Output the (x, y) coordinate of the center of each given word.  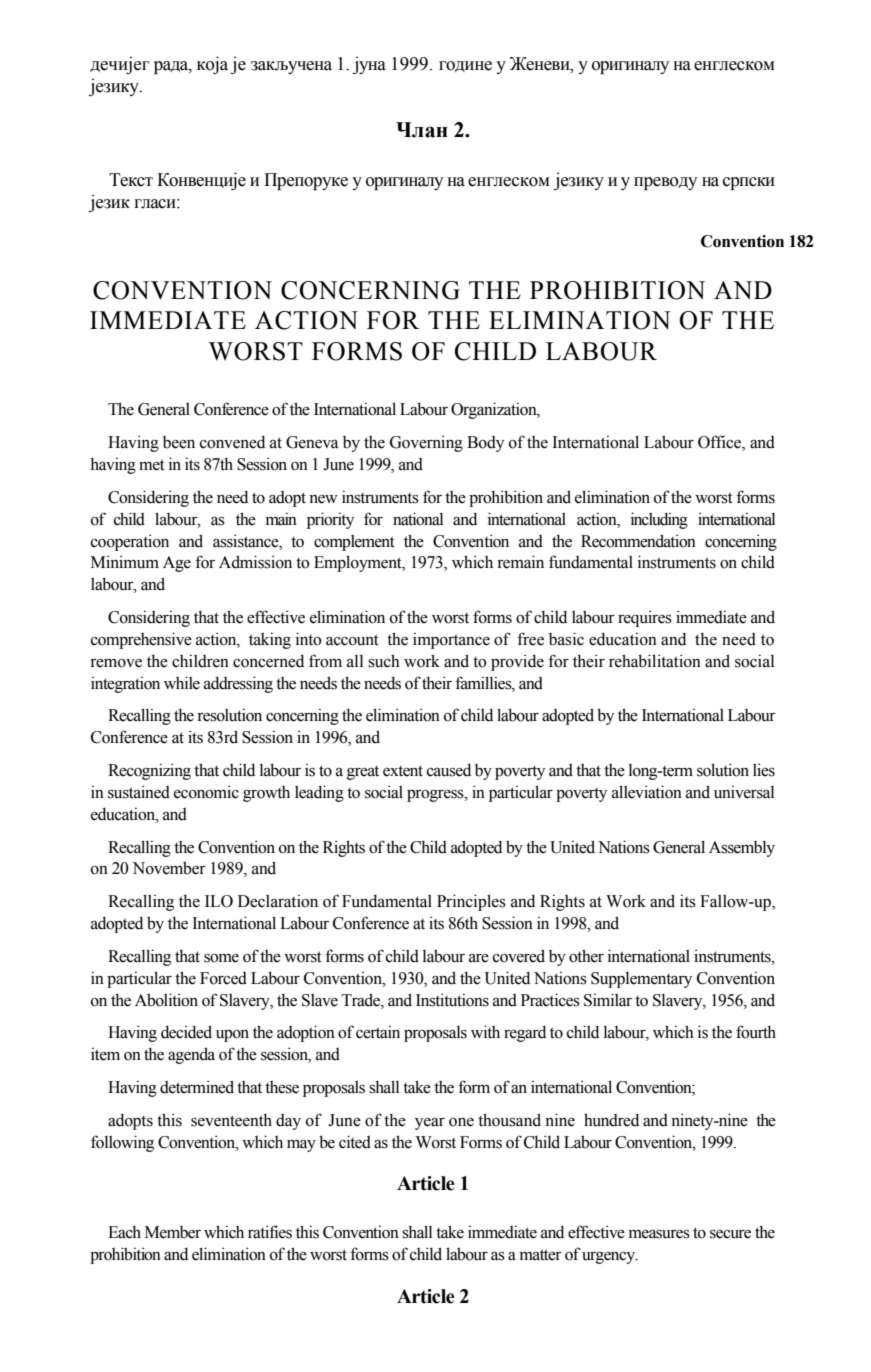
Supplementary (641, 980)
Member (173, 1232)
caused (449, 770)
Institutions (452, 1000)
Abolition (166, 1000)
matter (541, 1255)
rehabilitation (655, 661)
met (152, 465)
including (659, 520)
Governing (426, 443)
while (182, 683)
